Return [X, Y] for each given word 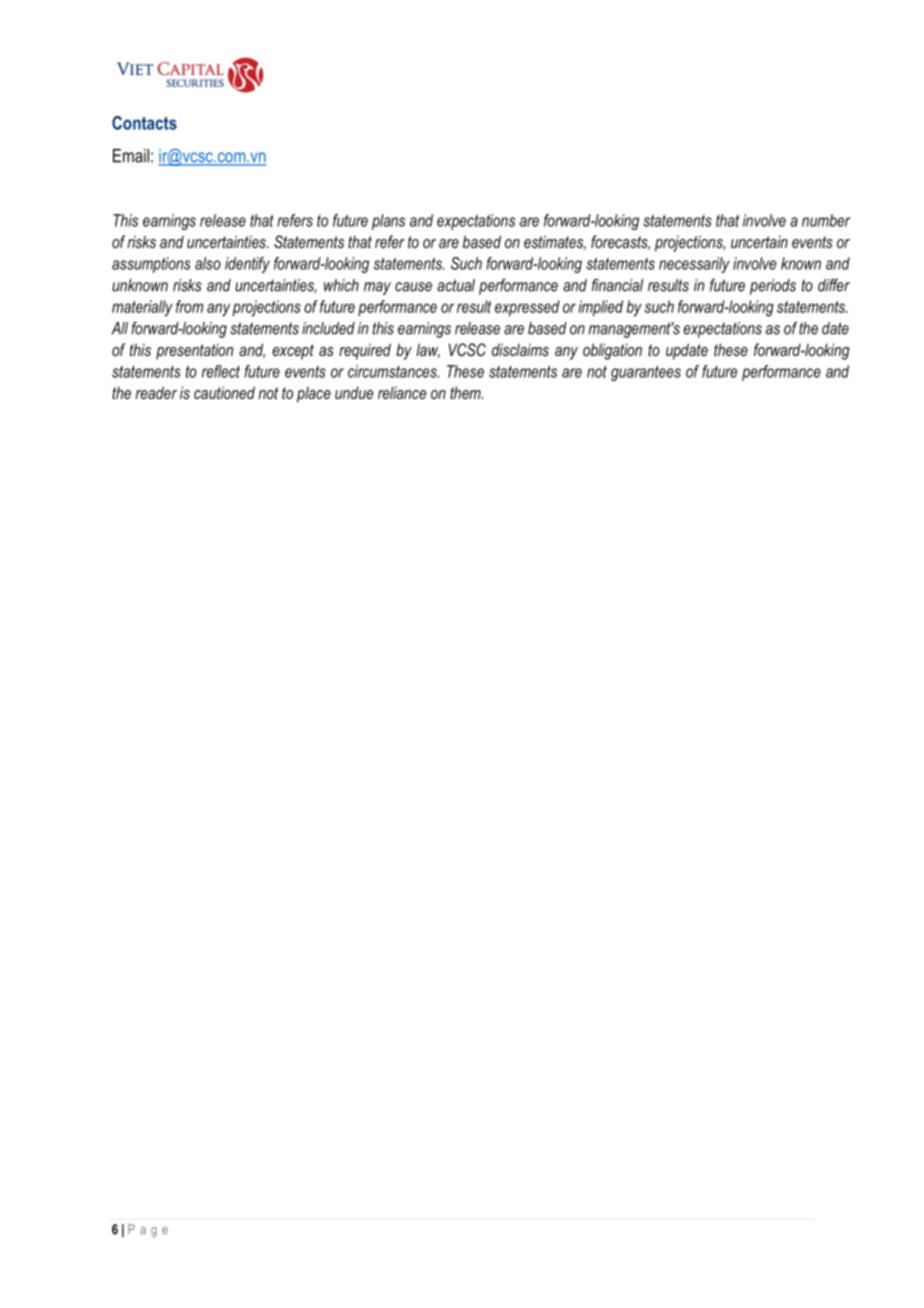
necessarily [694, 265]
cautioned [224, 392]
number [826, 220]
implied [601, 308]
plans [388, 222]
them [466, 392]
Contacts [144, 123]
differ [834, 285]
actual [456, 285]
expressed [527, 308]
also [208, 263]
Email [131, 156]
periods [773, 287]
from [189, 306]
